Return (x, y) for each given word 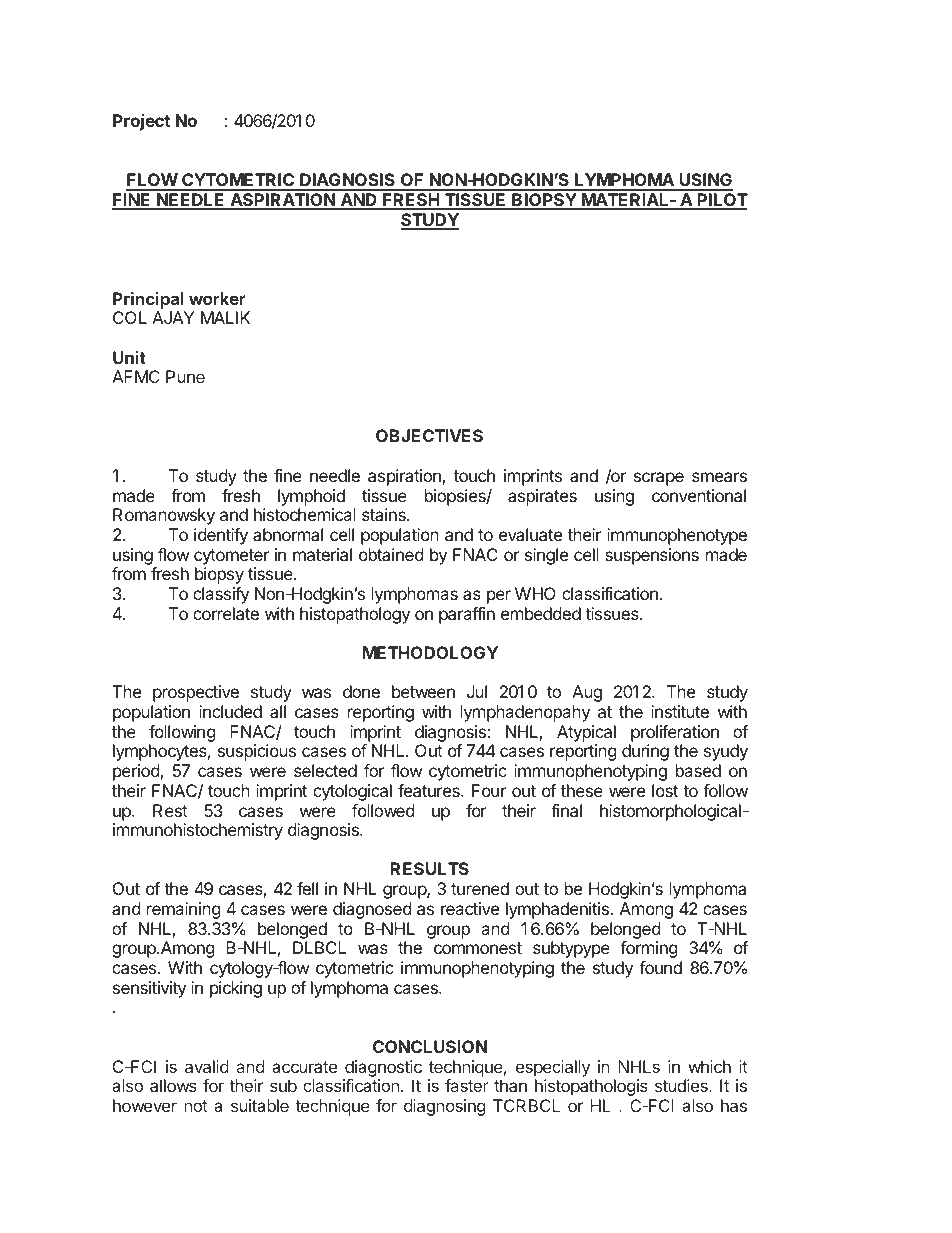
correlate (226, 613)
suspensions (652, 556)
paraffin (467, 615)
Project (141, 122)
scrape (659, 479)
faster (467, 1085)
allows (173, 1085)
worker (217, 298)
